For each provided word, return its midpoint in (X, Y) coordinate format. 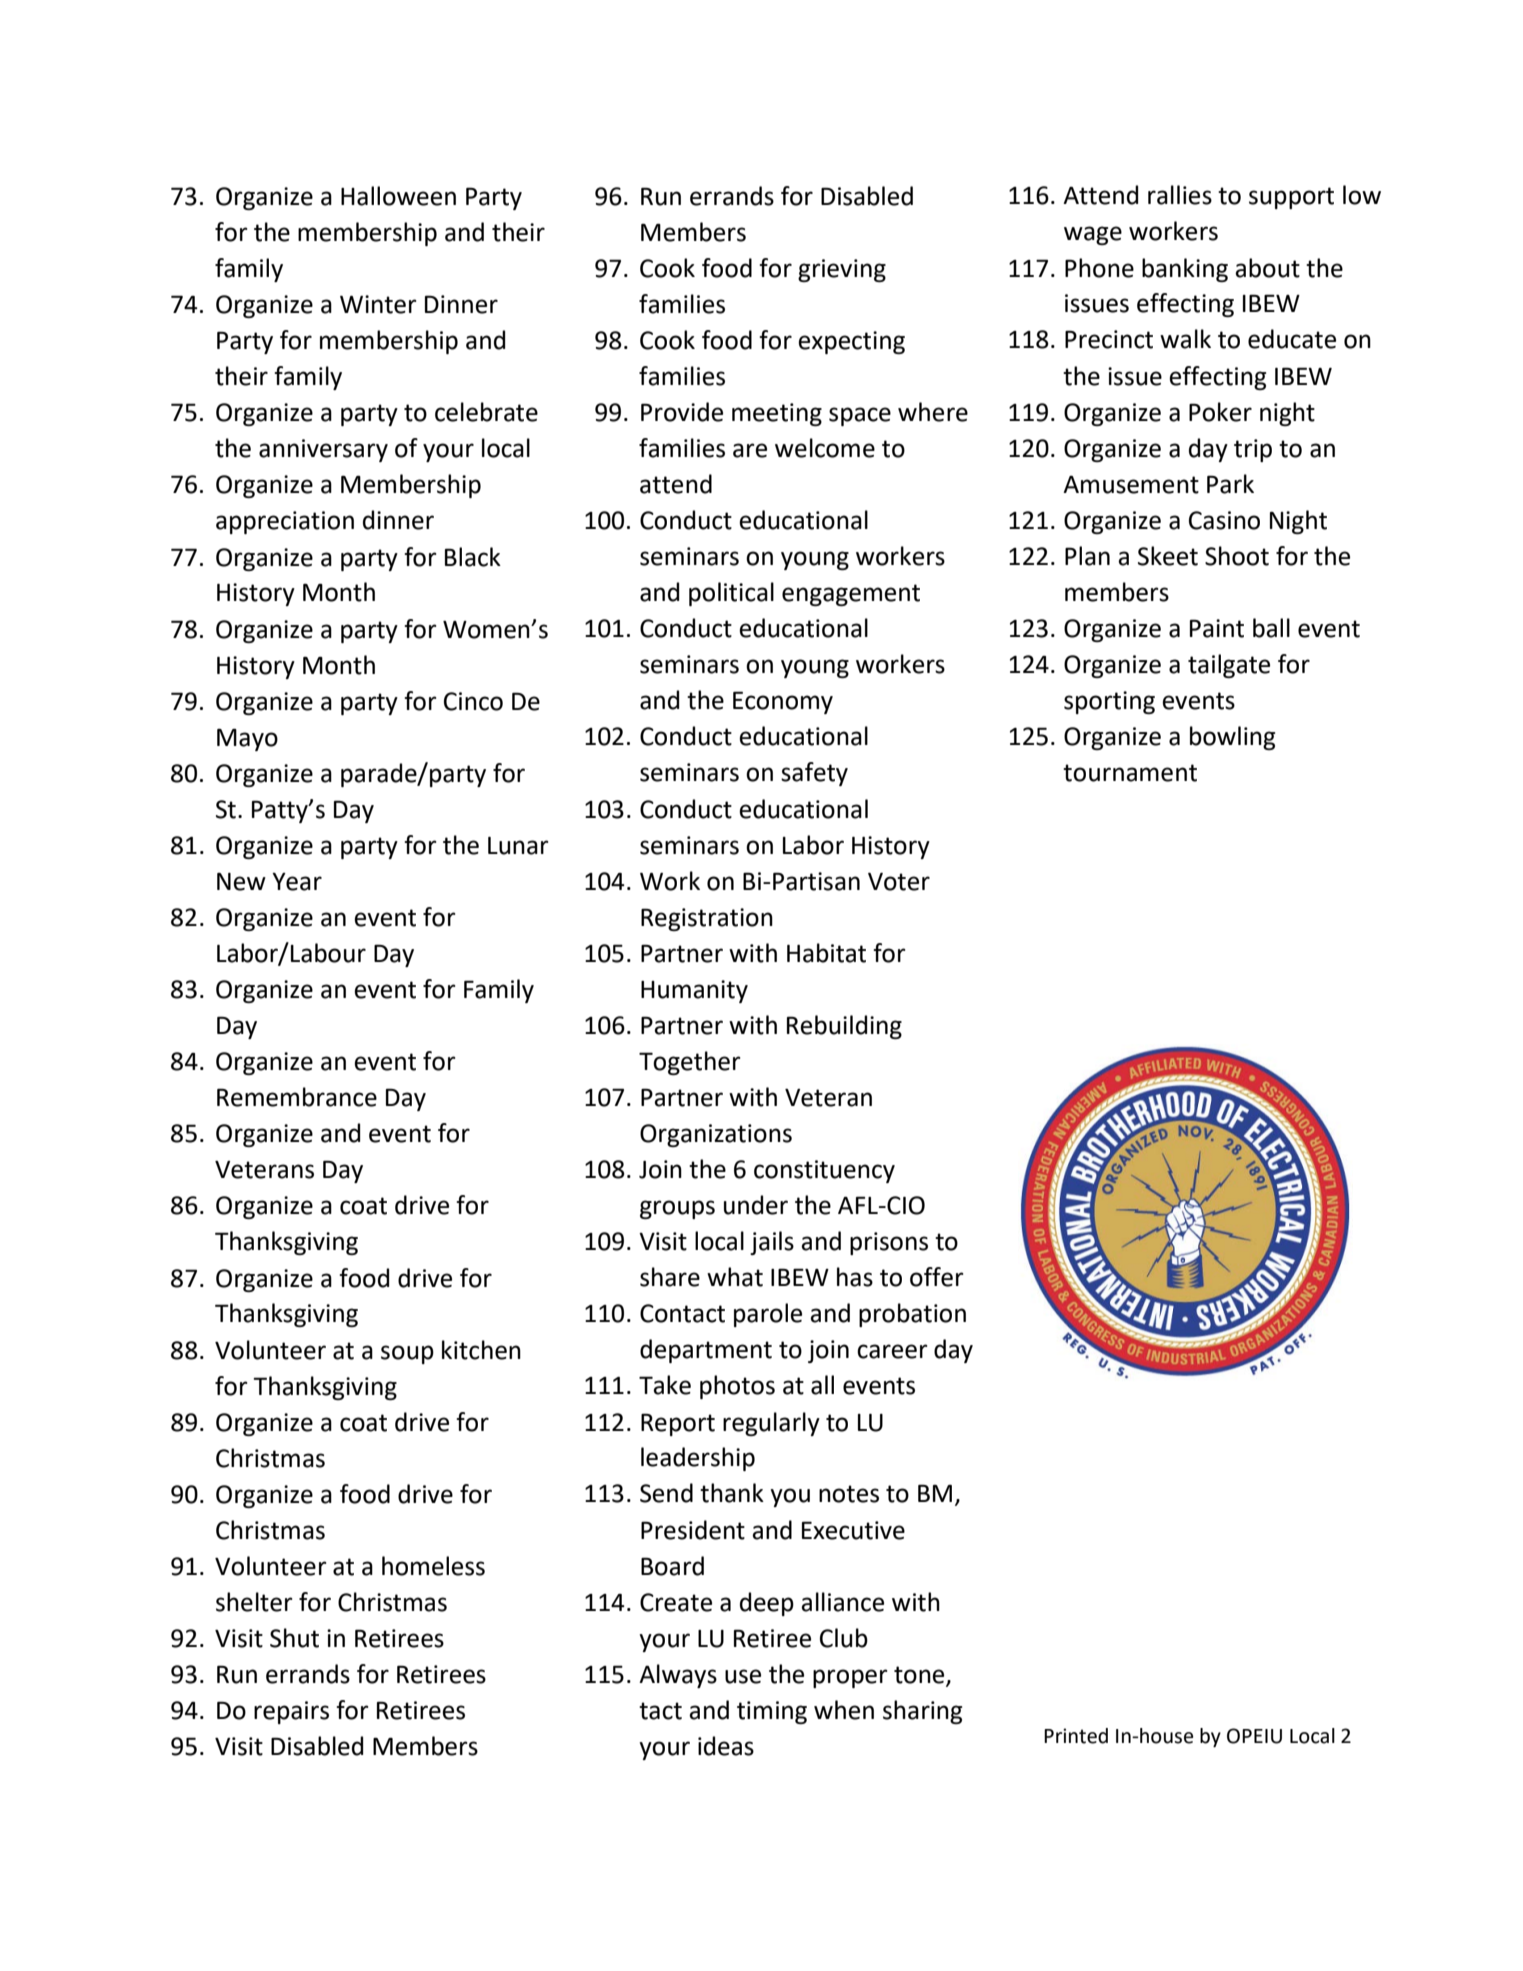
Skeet (1168, 556)
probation (912, 1315)
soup (407, 1354)
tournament (1130, 773)
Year (297, 882)
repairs (291, 1712)
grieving (842, 270)
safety (814, 774)
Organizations (716, 1135)
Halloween (398, 196)
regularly (771, 1424)
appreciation (285, 522)
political (731, 594)
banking (1185, 270)
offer (937, 1277)
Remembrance (297, 1097)
